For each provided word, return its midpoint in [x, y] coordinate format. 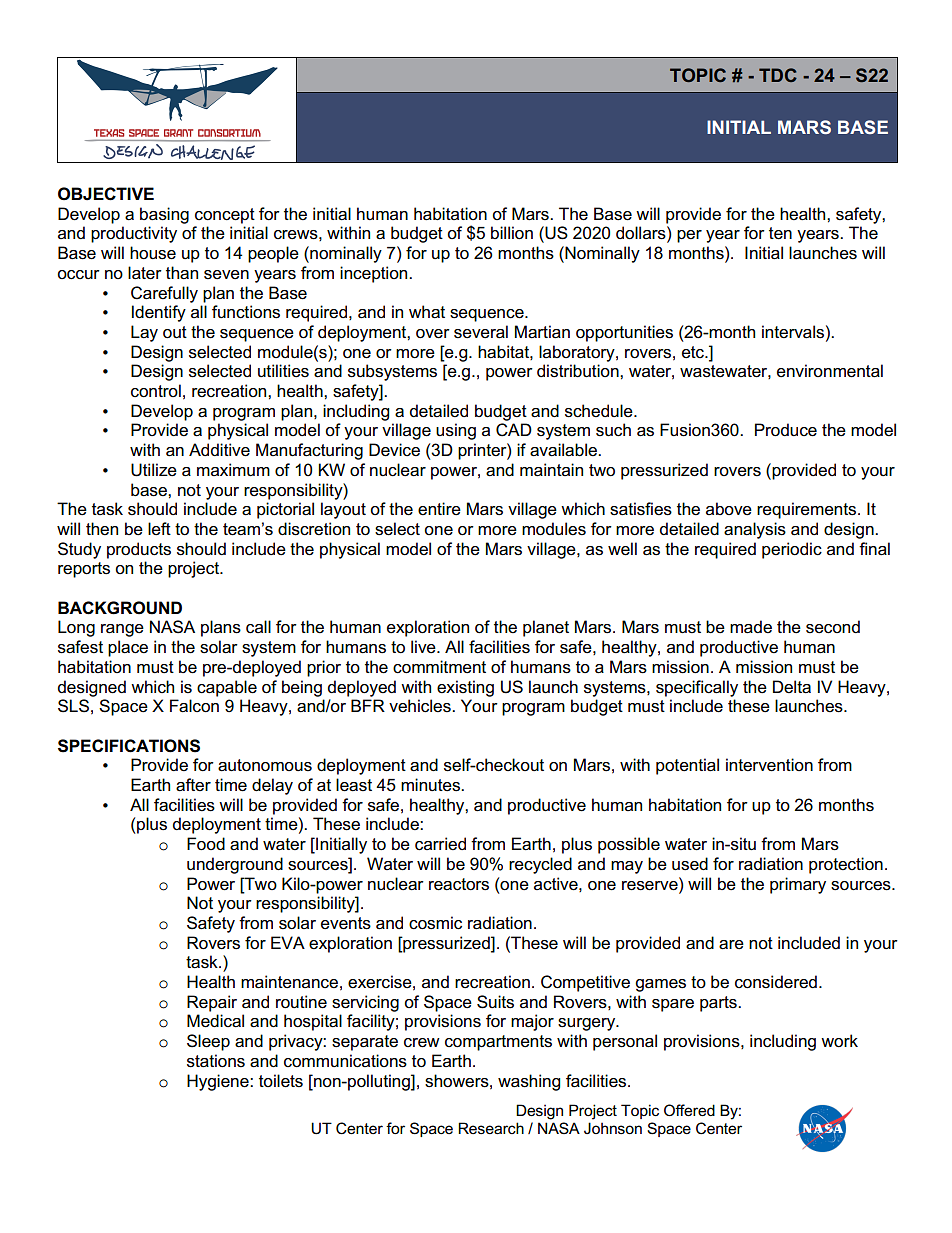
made [751, 627]
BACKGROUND [120, 608]
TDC [778, 75]
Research [491, 1128]
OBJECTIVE [106, 194]
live [424, 647]
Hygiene [219, 1082]
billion [512, 233]
